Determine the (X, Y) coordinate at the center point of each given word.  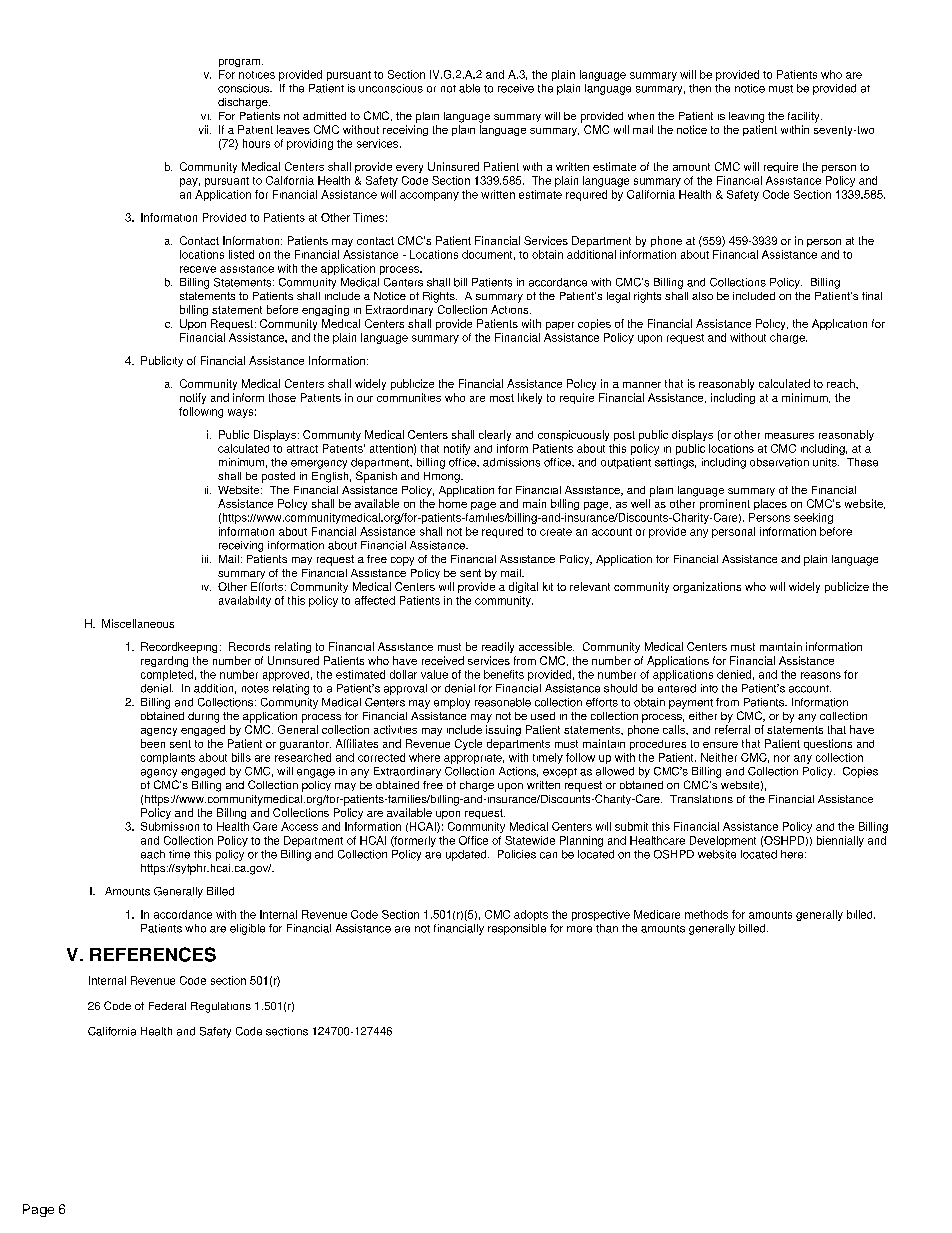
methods (706, 914)
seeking (813, 518)
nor (782, 758)
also (702, 296)
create (556, 532)
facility (805, 117)
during (203, 717)
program (241, 63)
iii (206, 559)
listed (241, 254)
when (641, 116)
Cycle (468, 744)
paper (560, 326)
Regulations (221, 1007)
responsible (517, 929)
